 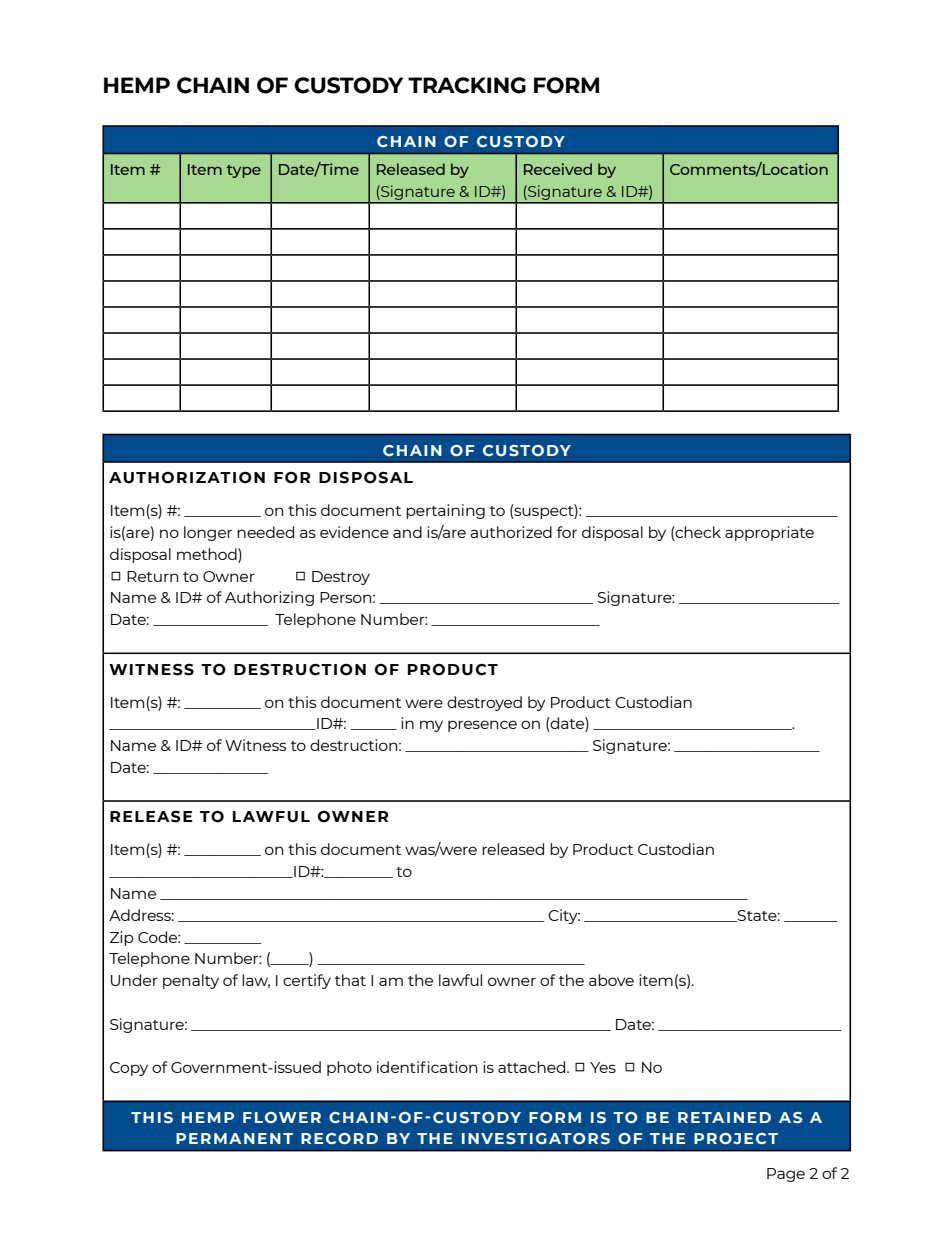 What do you see at coordinates (244, 171) in the document?
I see `type` at bounding box center [244, 171].
